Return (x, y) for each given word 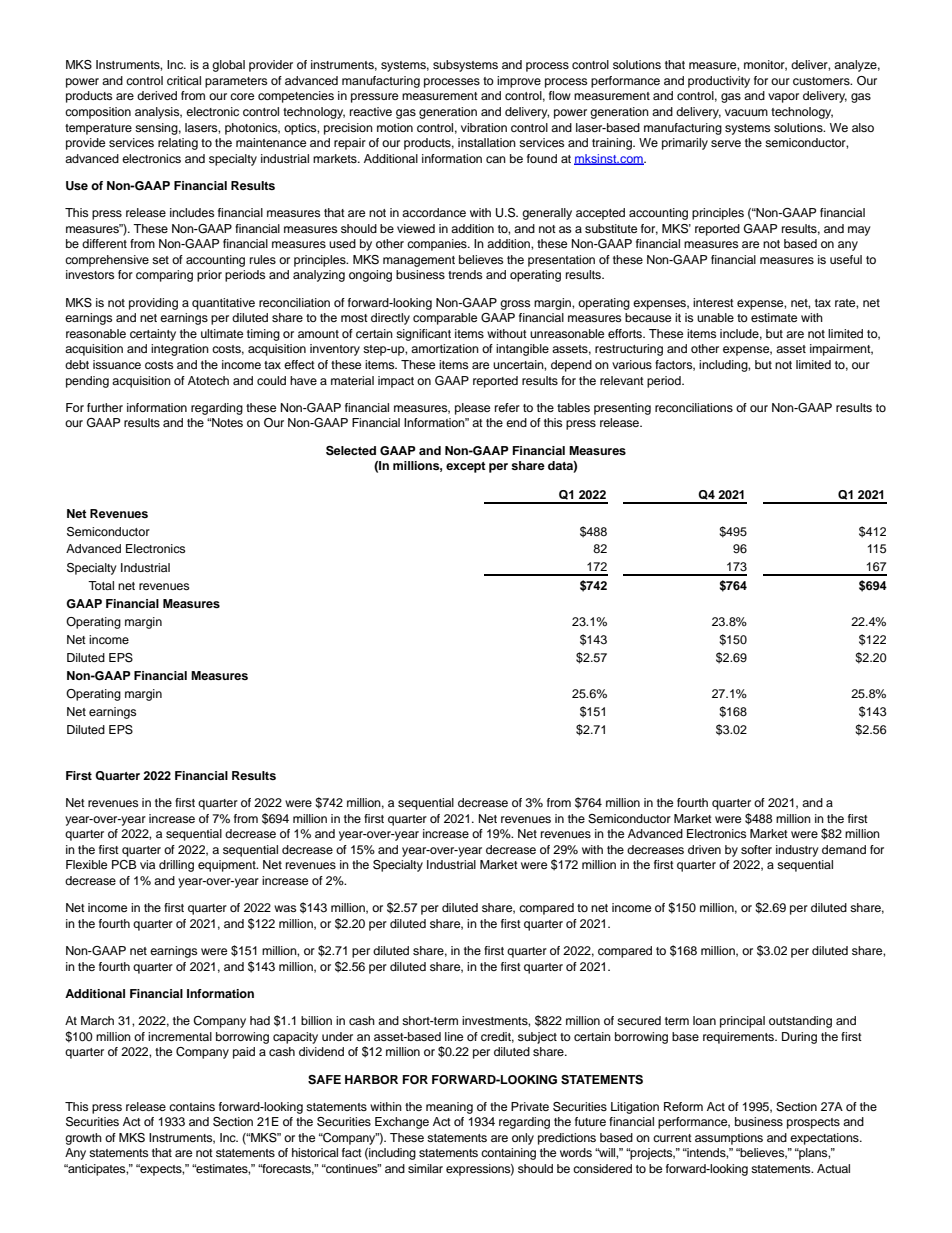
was (285, 908)
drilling (176, 866)
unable (715, 317)
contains (192, 1106)
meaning (449, 1108)
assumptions (729, 1139)
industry (797, 851)
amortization (445, 348)
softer (756, 849)
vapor (783, 98)
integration (180, 350)
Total (101, 585)
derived (157, 95)
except (466, 467)
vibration (484, 127)
